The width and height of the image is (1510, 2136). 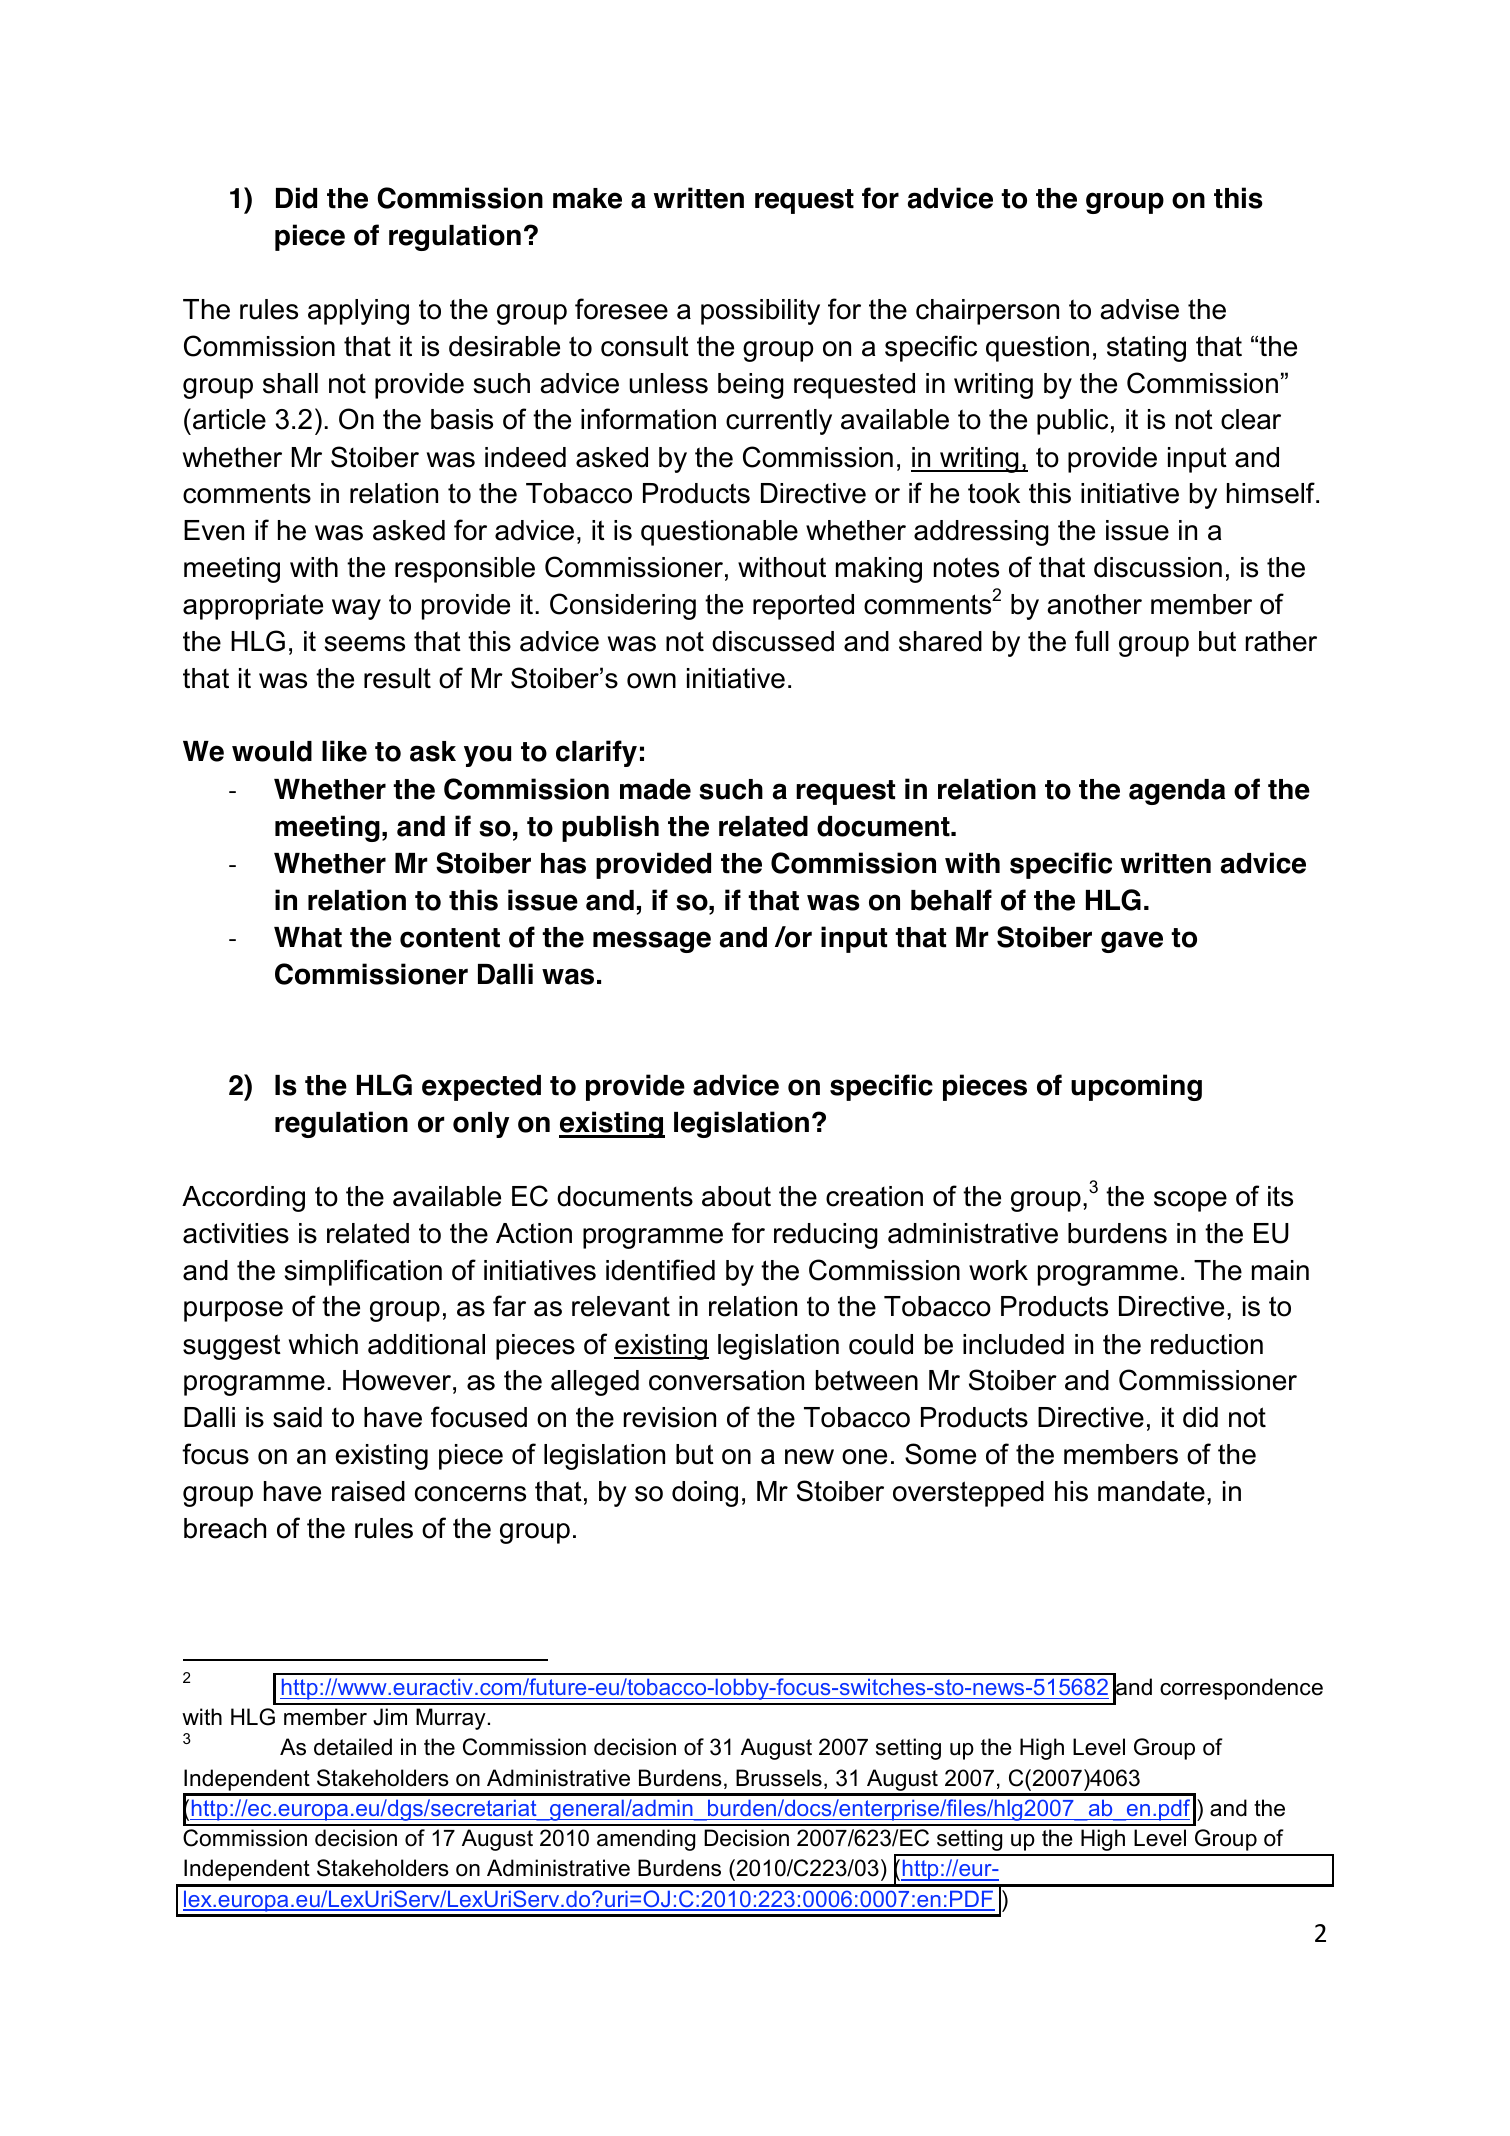 I want to click on upcoming, so click(x=1136, y=1087).
